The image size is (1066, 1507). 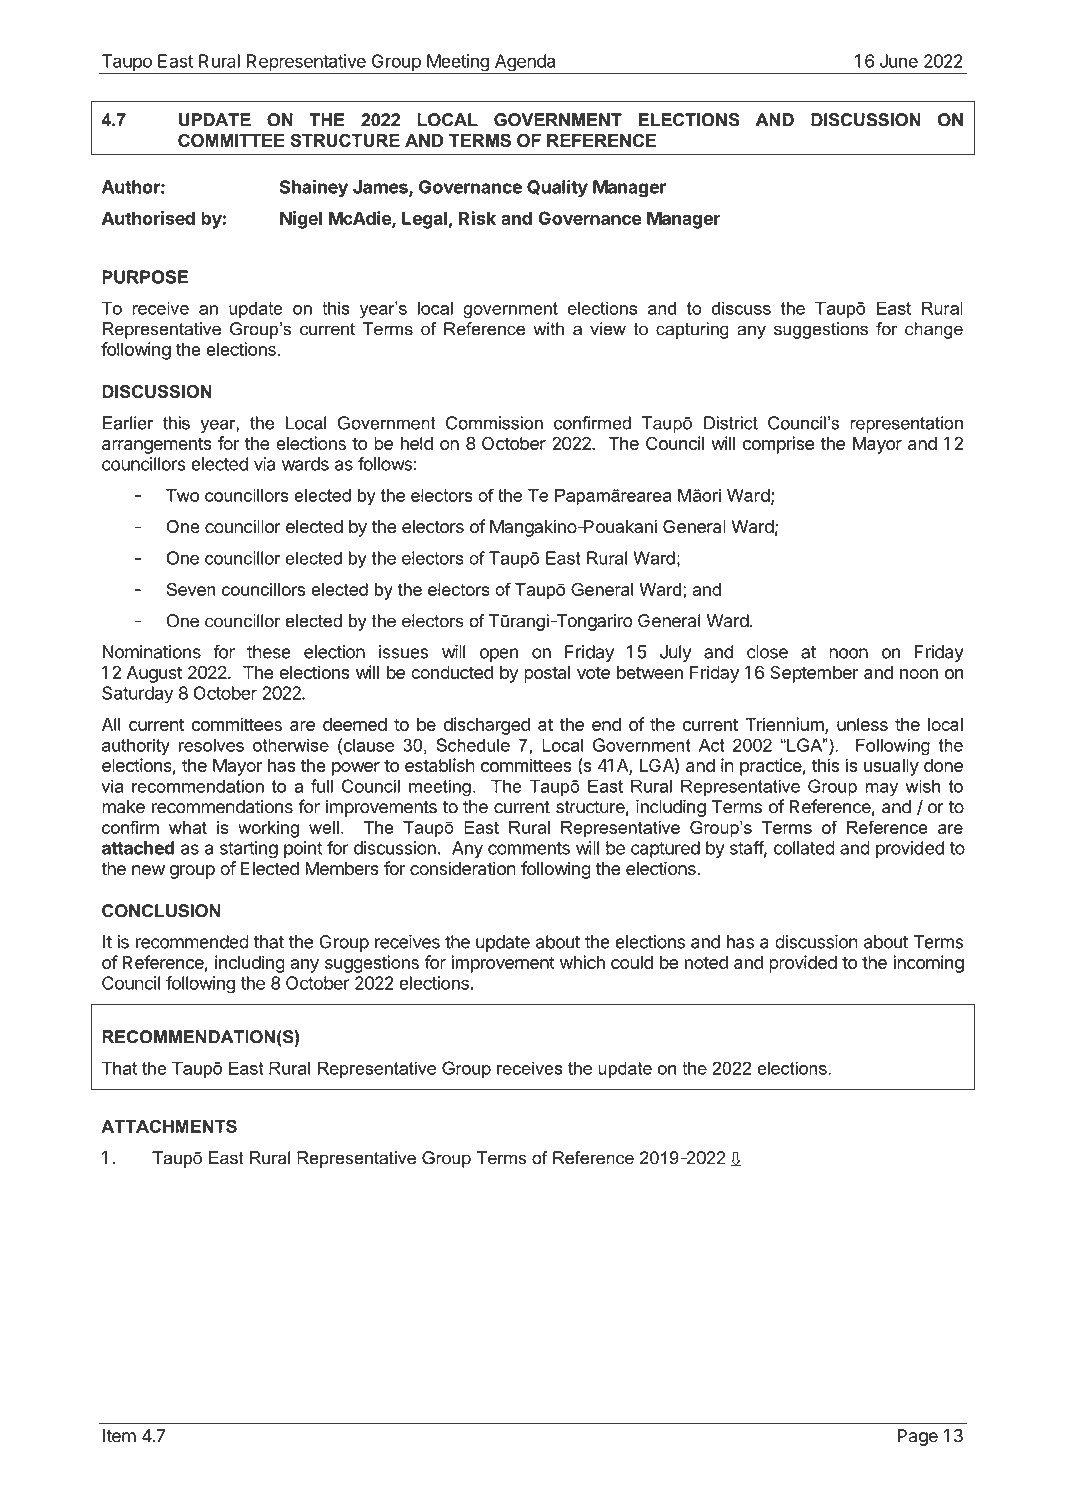 What do you see at coordinates (899, 61) in the screenshot?
I see `June` at bounding box center [899, 61].
